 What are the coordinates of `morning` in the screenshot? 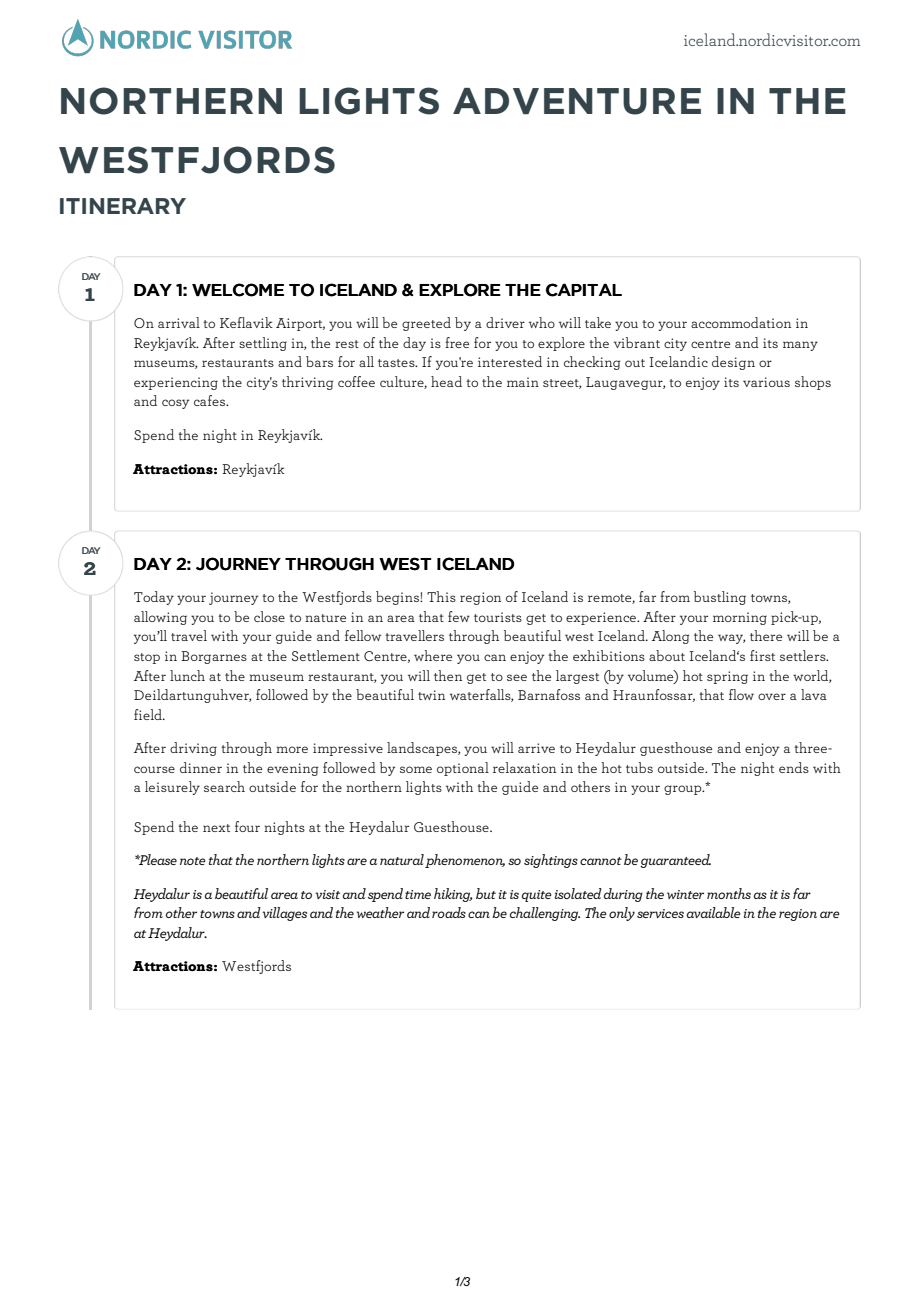 It's located at (740, 618).
